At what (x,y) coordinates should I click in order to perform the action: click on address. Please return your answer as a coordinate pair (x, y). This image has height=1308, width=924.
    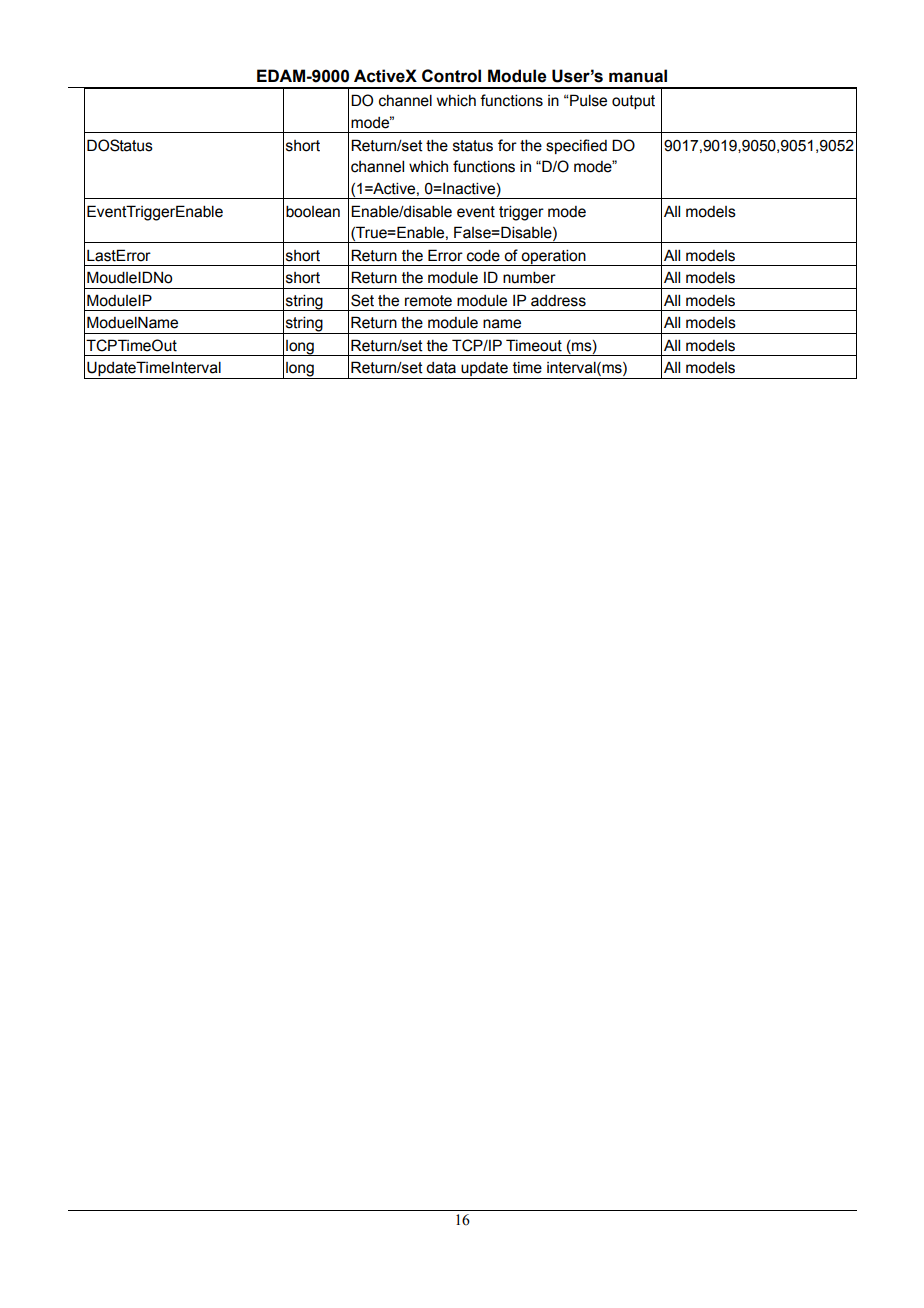
    Looking at the image, I should click on (558, 301).
